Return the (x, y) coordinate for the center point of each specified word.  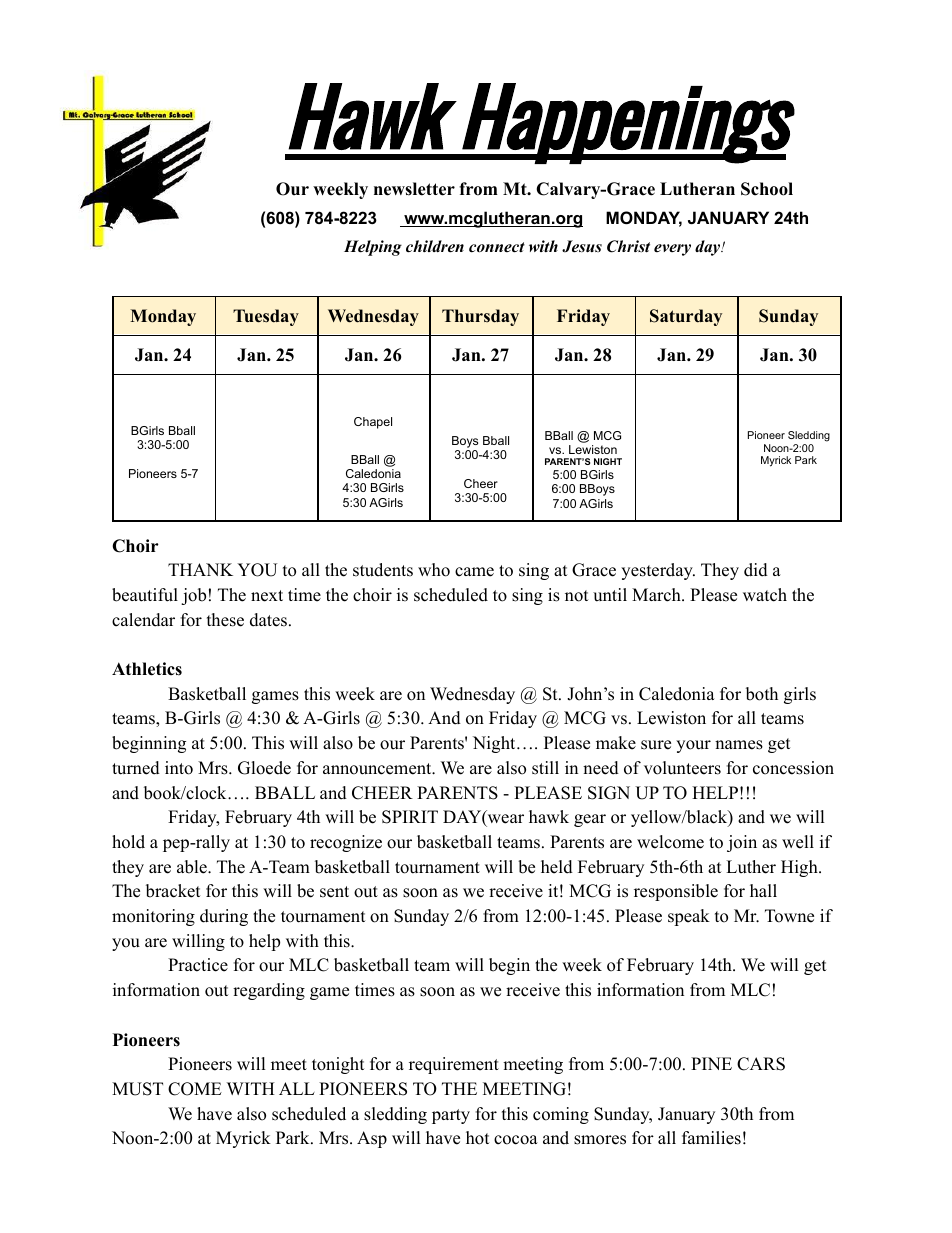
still (545, 768)
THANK (200, 569)
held (557, 867)
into (179, 768)
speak (689, 917)
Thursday (480, 317)
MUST (137, 1089)
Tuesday (266, 317)
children (435, 246)
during (224, 917)
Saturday (686, 317)
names (739, 745)
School (767, 189)
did (756, 570)
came (474, 572)
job (193, 596)
